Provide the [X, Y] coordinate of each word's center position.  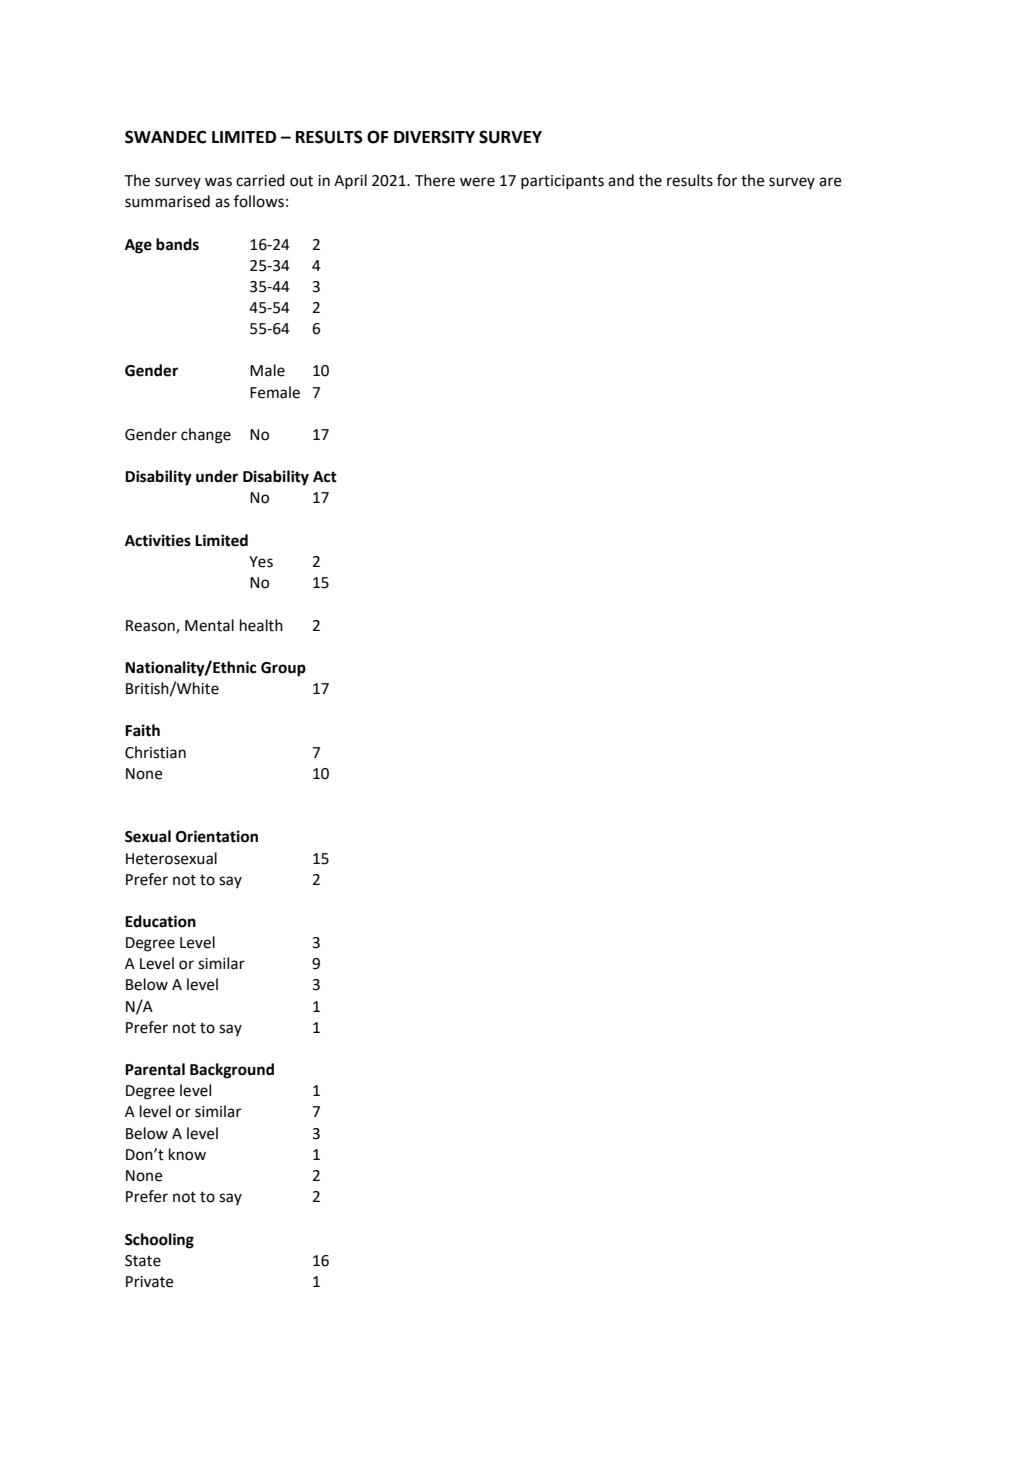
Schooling [159, 1241]
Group [283, 669]
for [727, 180]
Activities [158, 540]
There [435, 180]
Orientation [217, 836]
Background [232, 1071]
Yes [261, 562]
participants [562, 182]
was [218, 182]
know [187, 1154]
